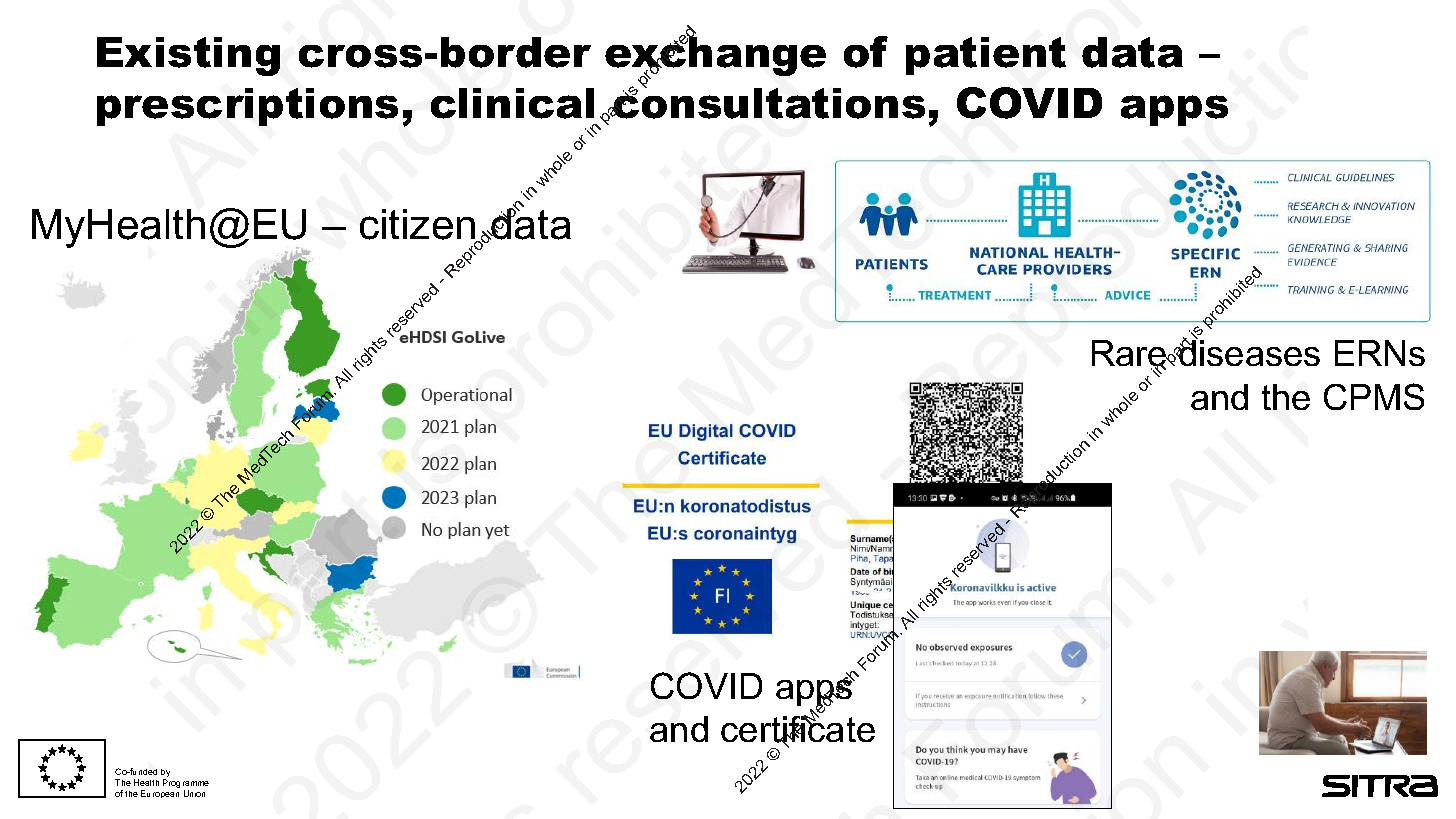 This page has width=1456, height=819. Describe the element at coordinates (1374, 396) in the page. I see `CPMS` at that location.
